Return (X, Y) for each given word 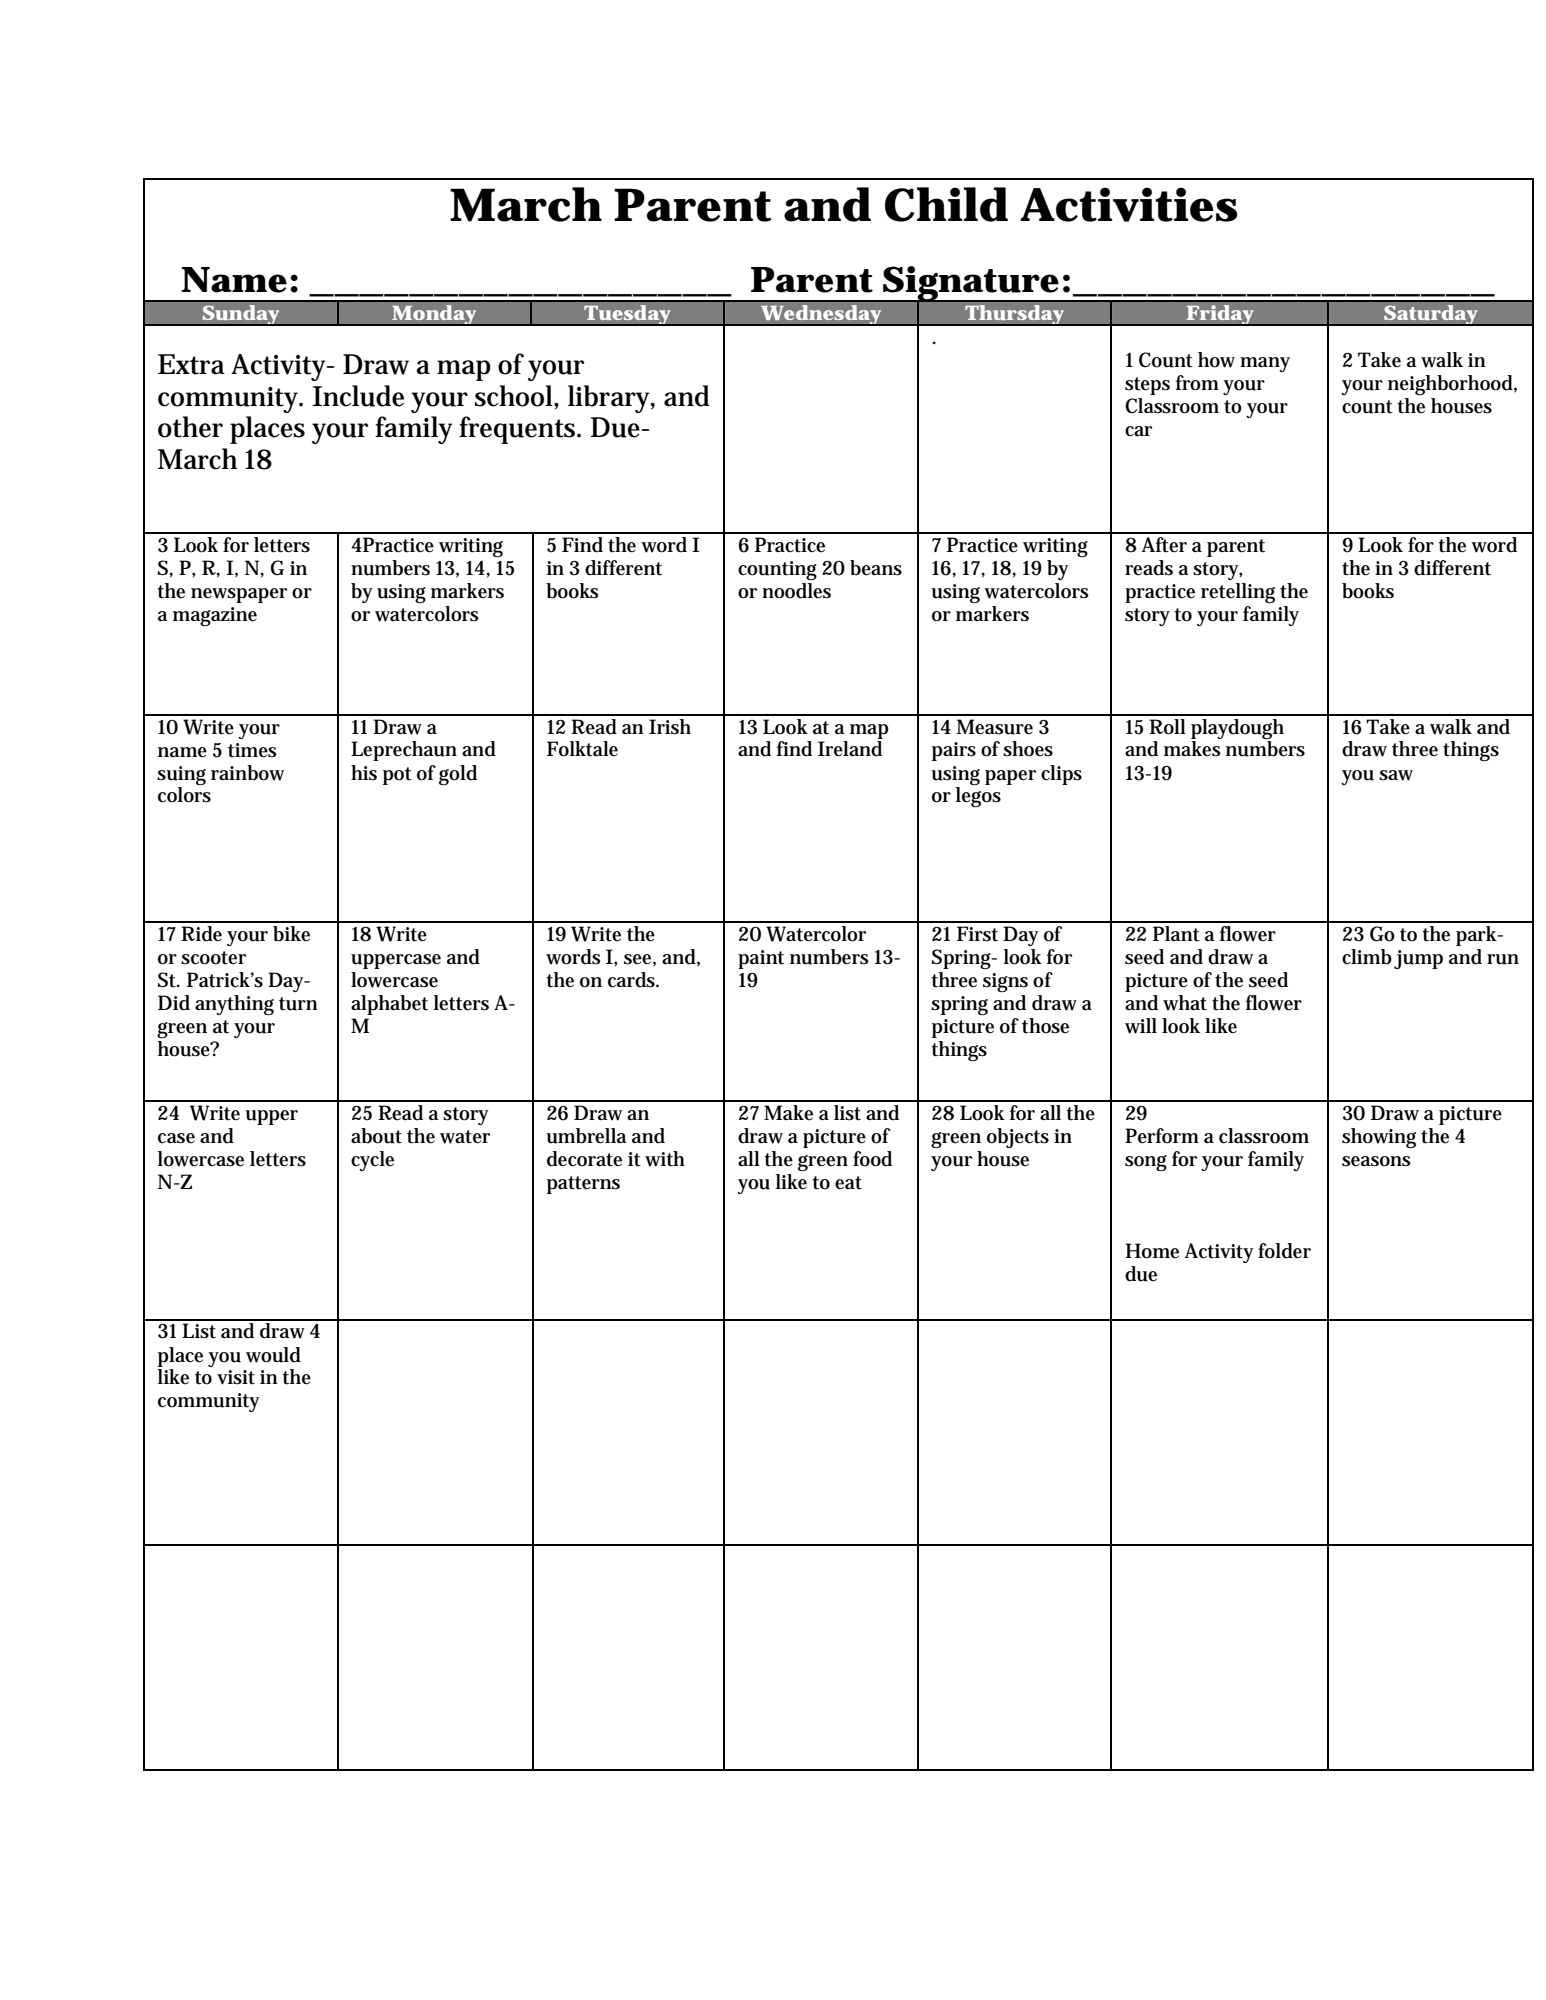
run (1503, 959)
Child (946, 204)
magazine (215, 616)
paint (761, 959)
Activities (1129, 204)
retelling (1238, 593)
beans (876, 568)
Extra (191, 364)
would (273, 1355)
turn (298, 1004)
